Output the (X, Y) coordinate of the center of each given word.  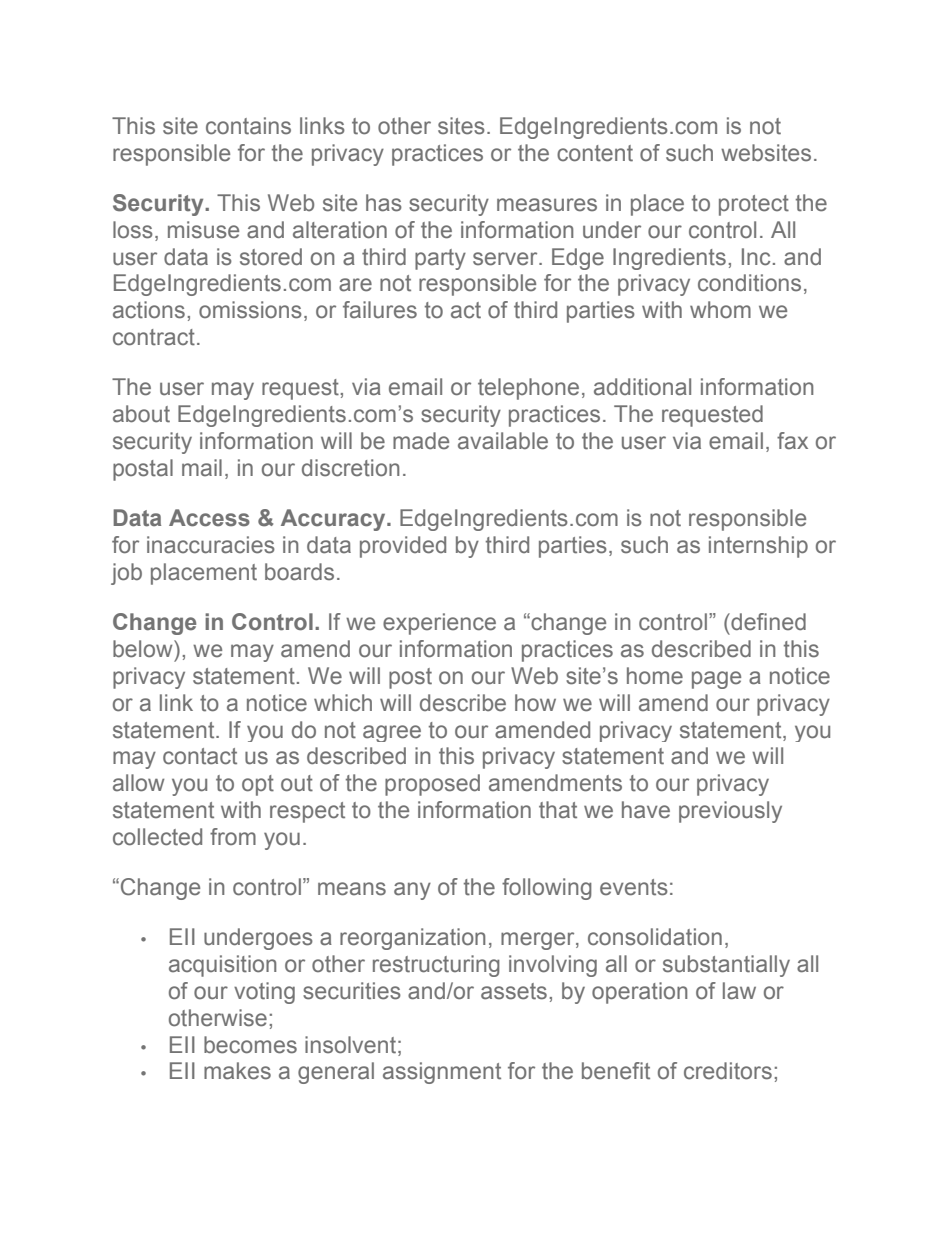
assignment (442, 1073)
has (384, 203)
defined (767, 622)
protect (754, 205)
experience (439, 624)
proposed (432, 785)
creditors (728, 1071)
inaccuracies (211, 545)
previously (730, 812)
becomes (250, 1045)
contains (248, 126)
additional (642, 387)
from (233, 836)
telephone (528, 389)
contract (154, 337)
